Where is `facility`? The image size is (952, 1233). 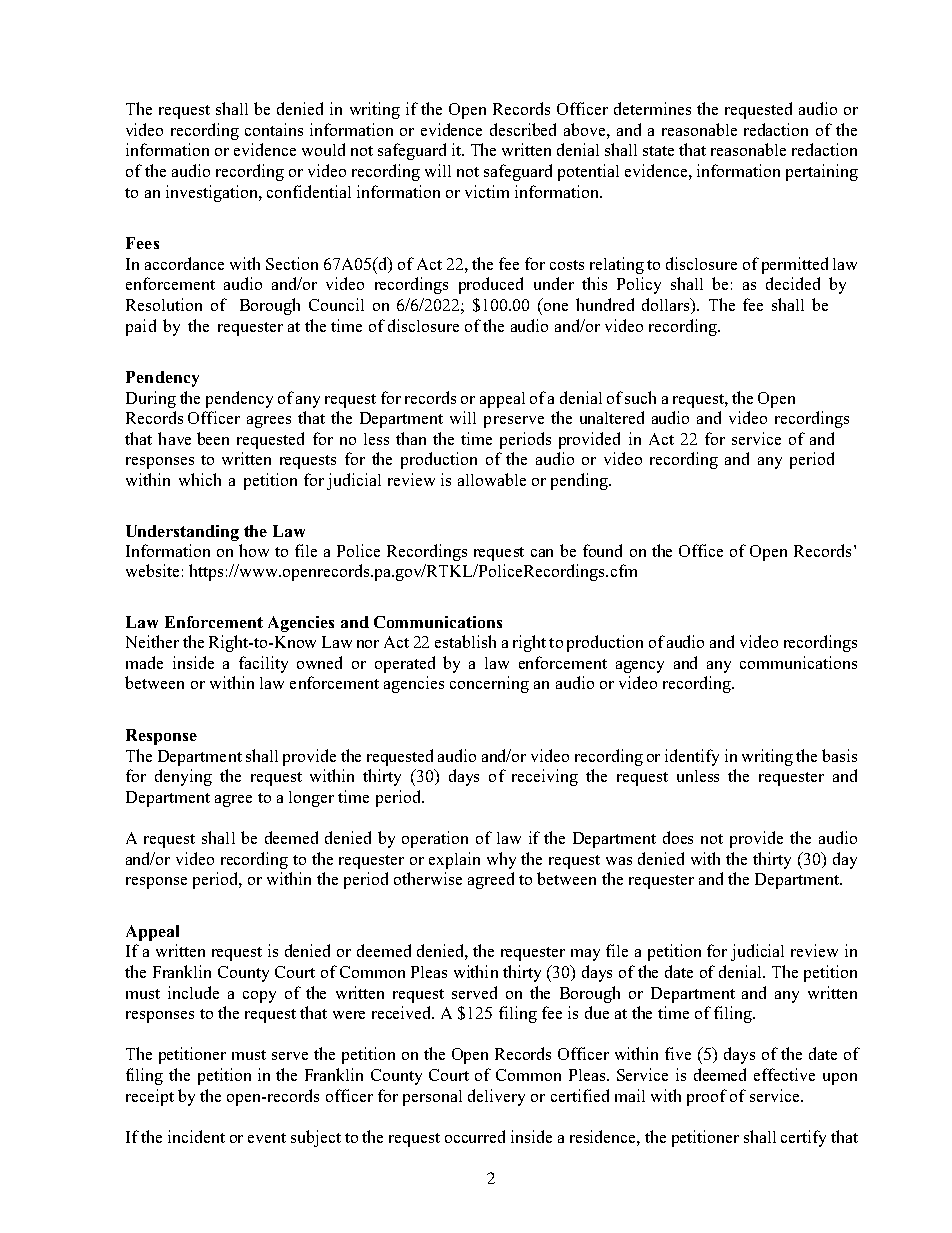 facility is located at coordinates (263, 664).
